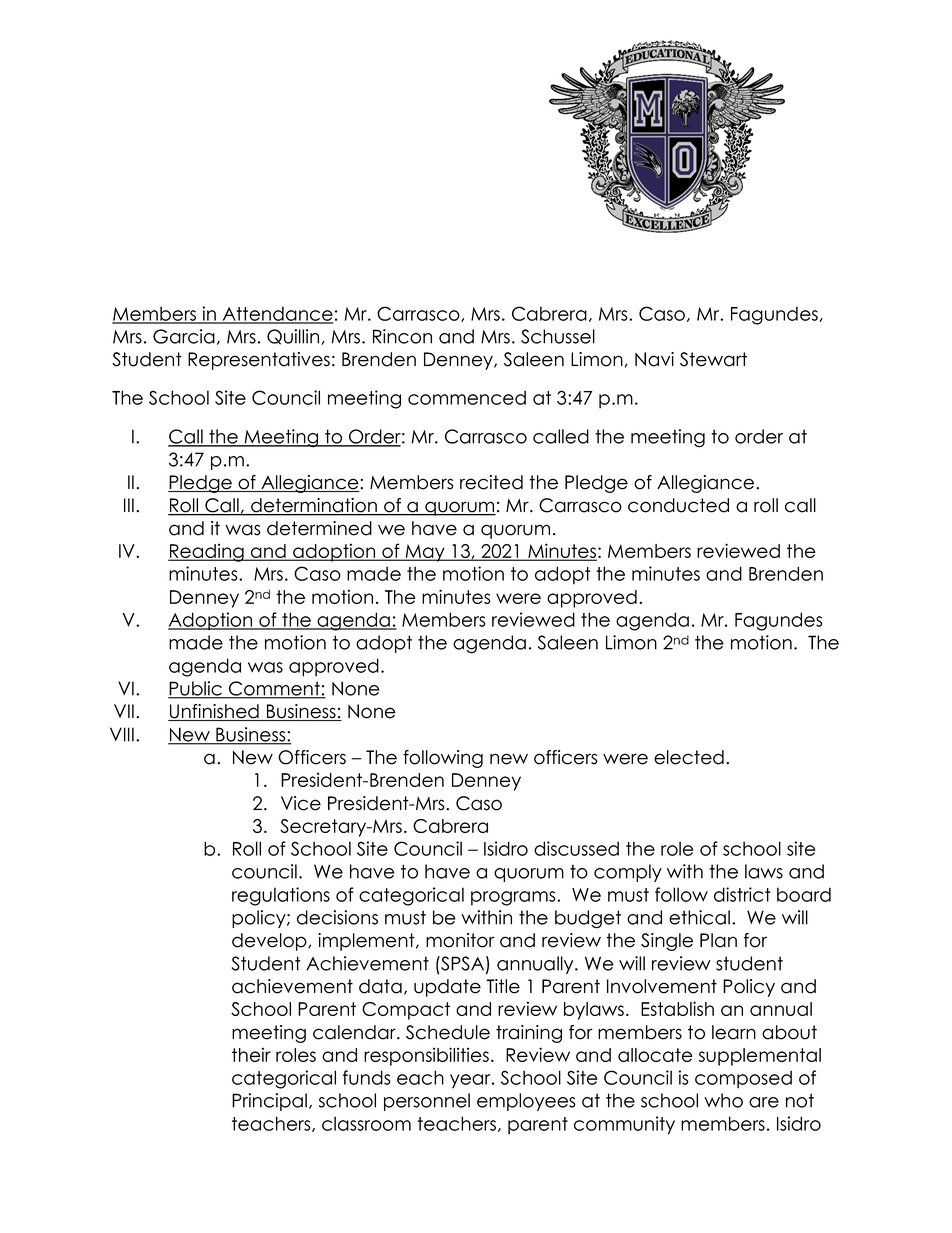 This image has width=952, height=1233. Describe the element at coordinates (467, 397) in the image. I see `commenced` at that location.
